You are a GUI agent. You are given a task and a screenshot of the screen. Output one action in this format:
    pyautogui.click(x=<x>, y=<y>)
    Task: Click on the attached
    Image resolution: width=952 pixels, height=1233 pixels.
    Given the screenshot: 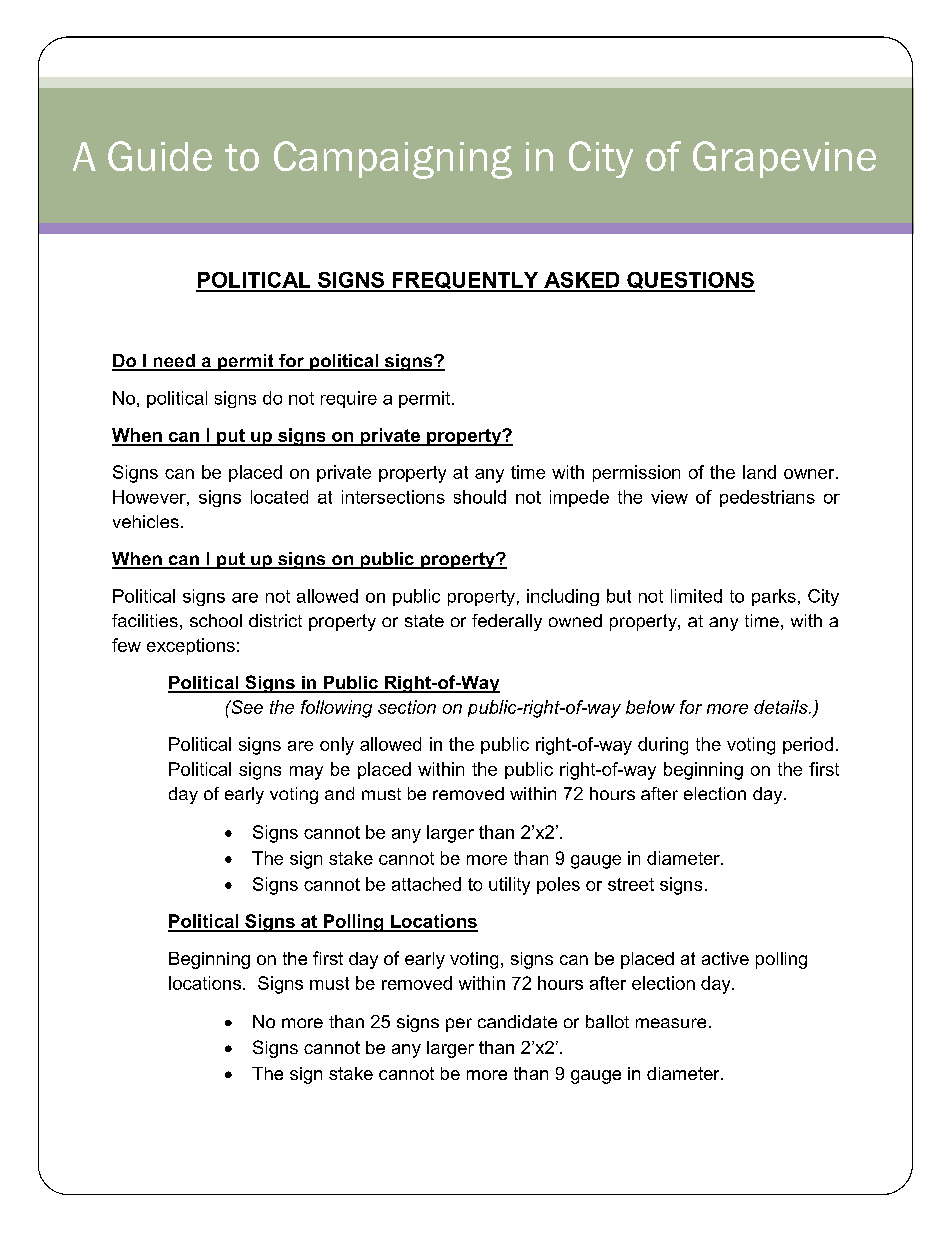 What is the action you would take?
    pyautogui.click(x=426, y=884)
